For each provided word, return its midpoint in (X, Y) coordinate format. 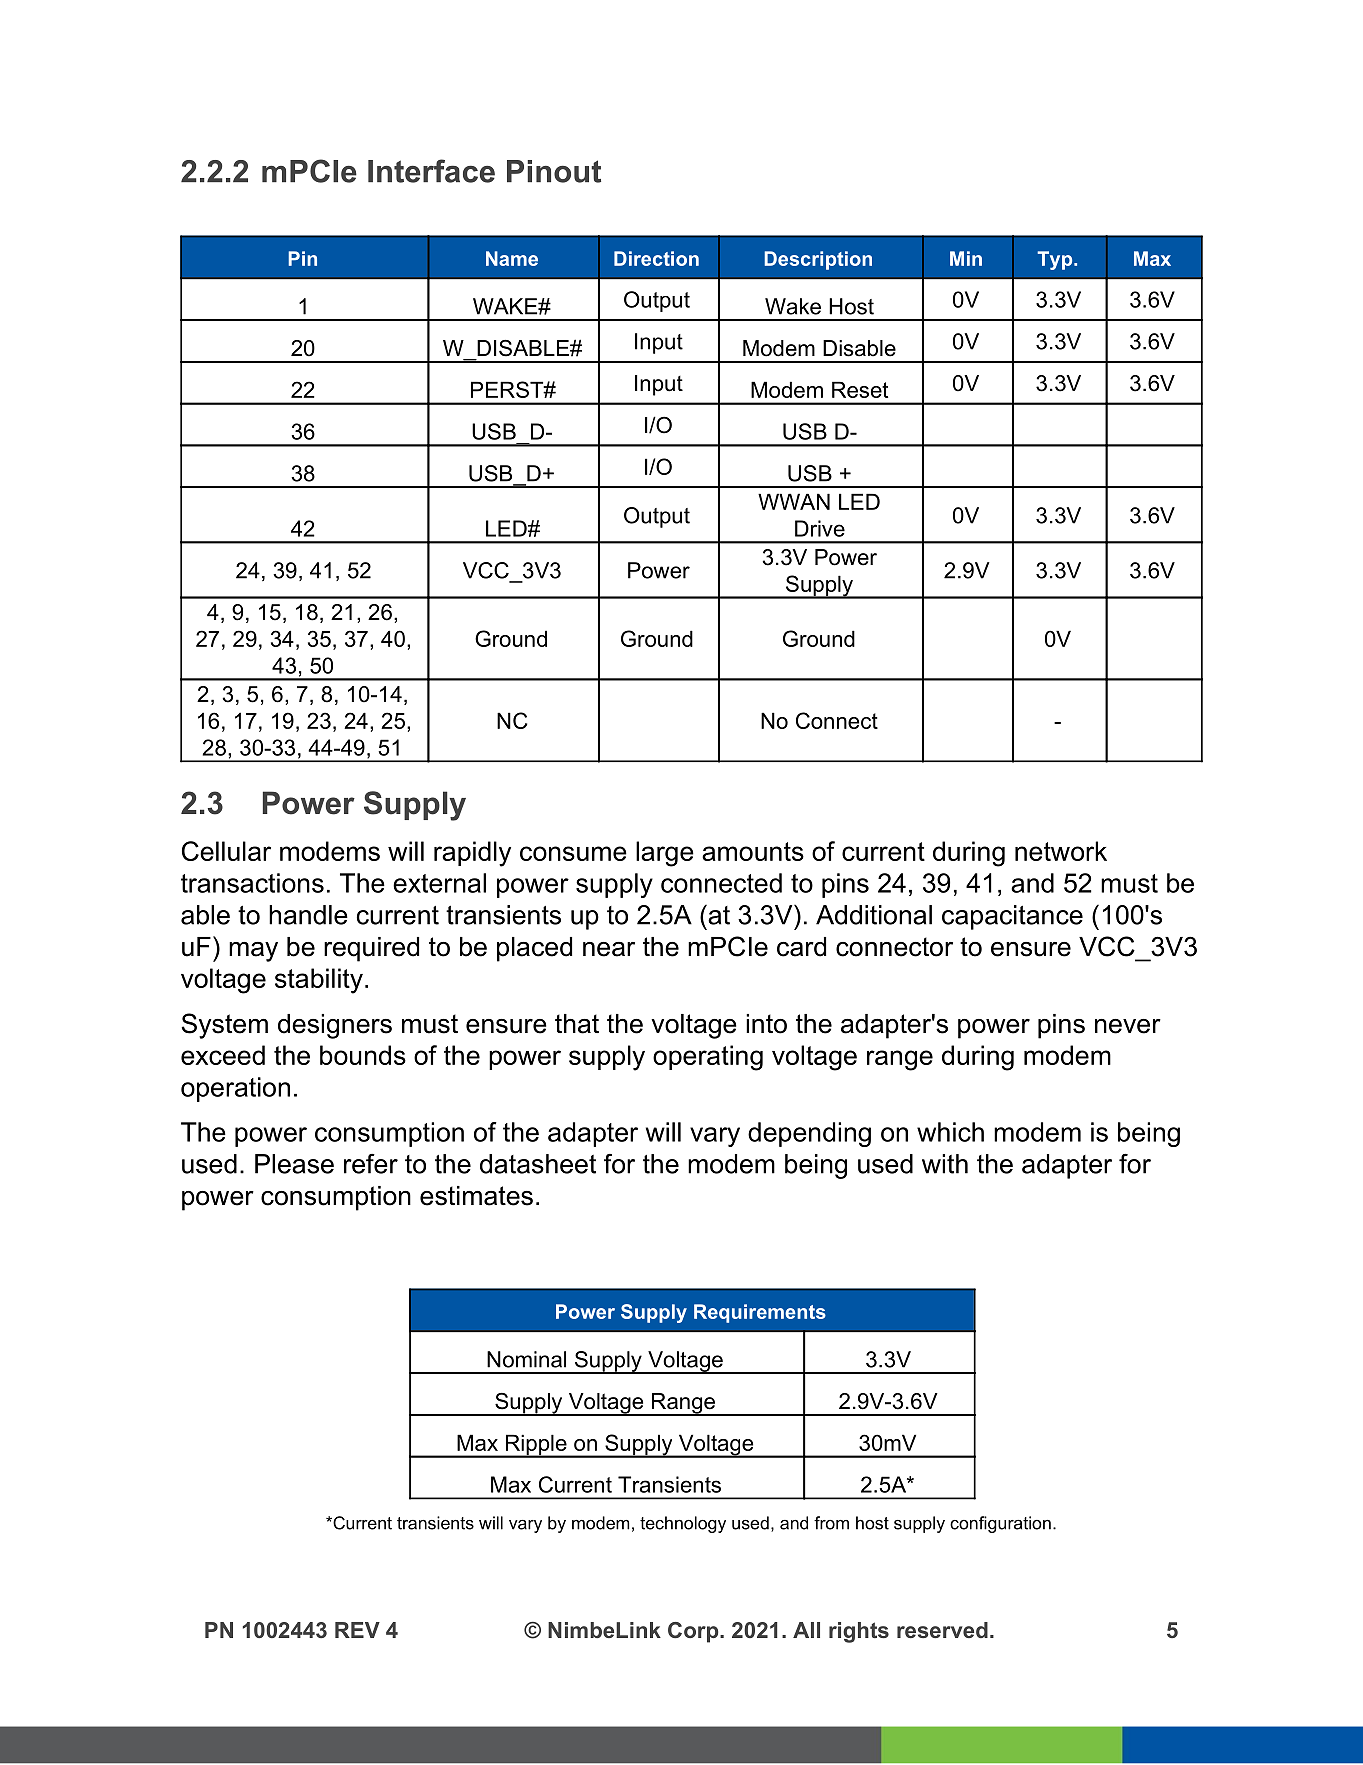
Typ (1056, 260)
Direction (656, 258)
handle (308, 915)
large (665, 854)
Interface (431, 171)
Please (294, 1164)
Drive (820, 528)
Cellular (226, 851)
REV (357, 1630)
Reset (860, 389)
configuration (1000, 1524)
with (945, 1164)
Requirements (760, 1313)
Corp (694, 1632)
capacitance (1012, 917)
